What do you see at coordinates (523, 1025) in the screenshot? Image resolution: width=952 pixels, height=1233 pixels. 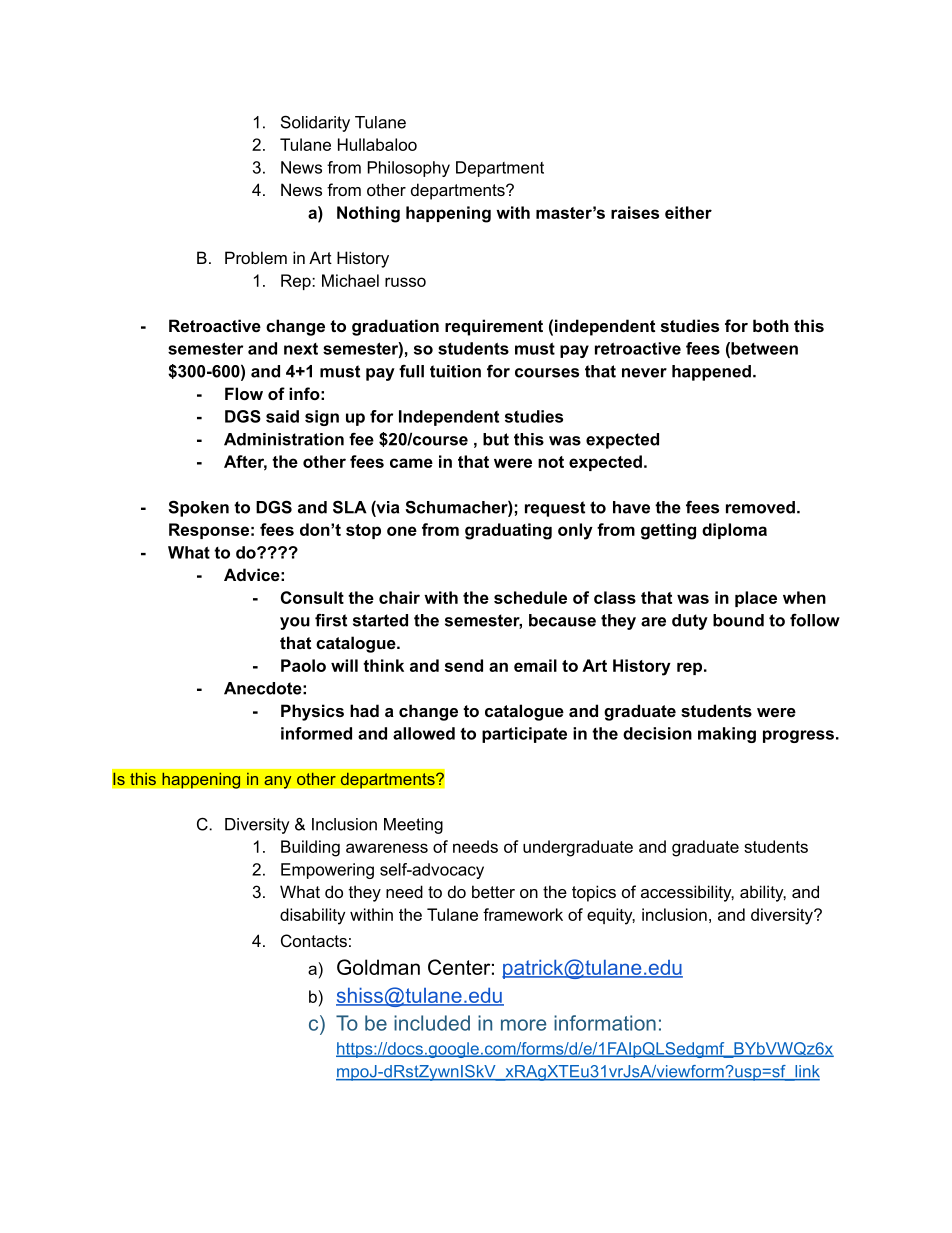 I see `more` at bounding box center [523, 1025].
